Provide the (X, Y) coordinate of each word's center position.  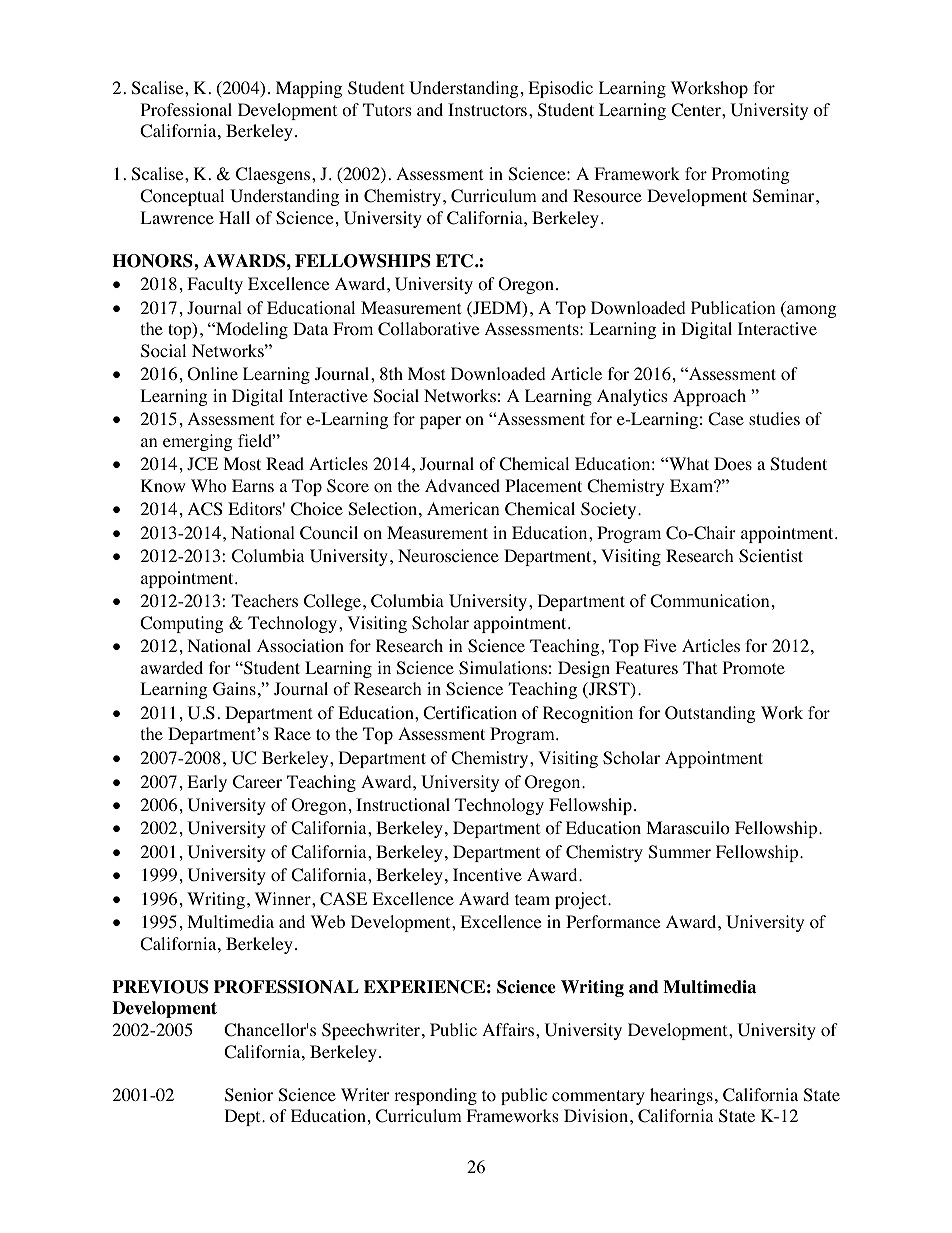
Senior (249, 1095)
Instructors (487, 110)
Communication (709, 601)
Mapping (309, 89)
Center (697, 110)
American (463, 508)
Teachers (264, 600)
